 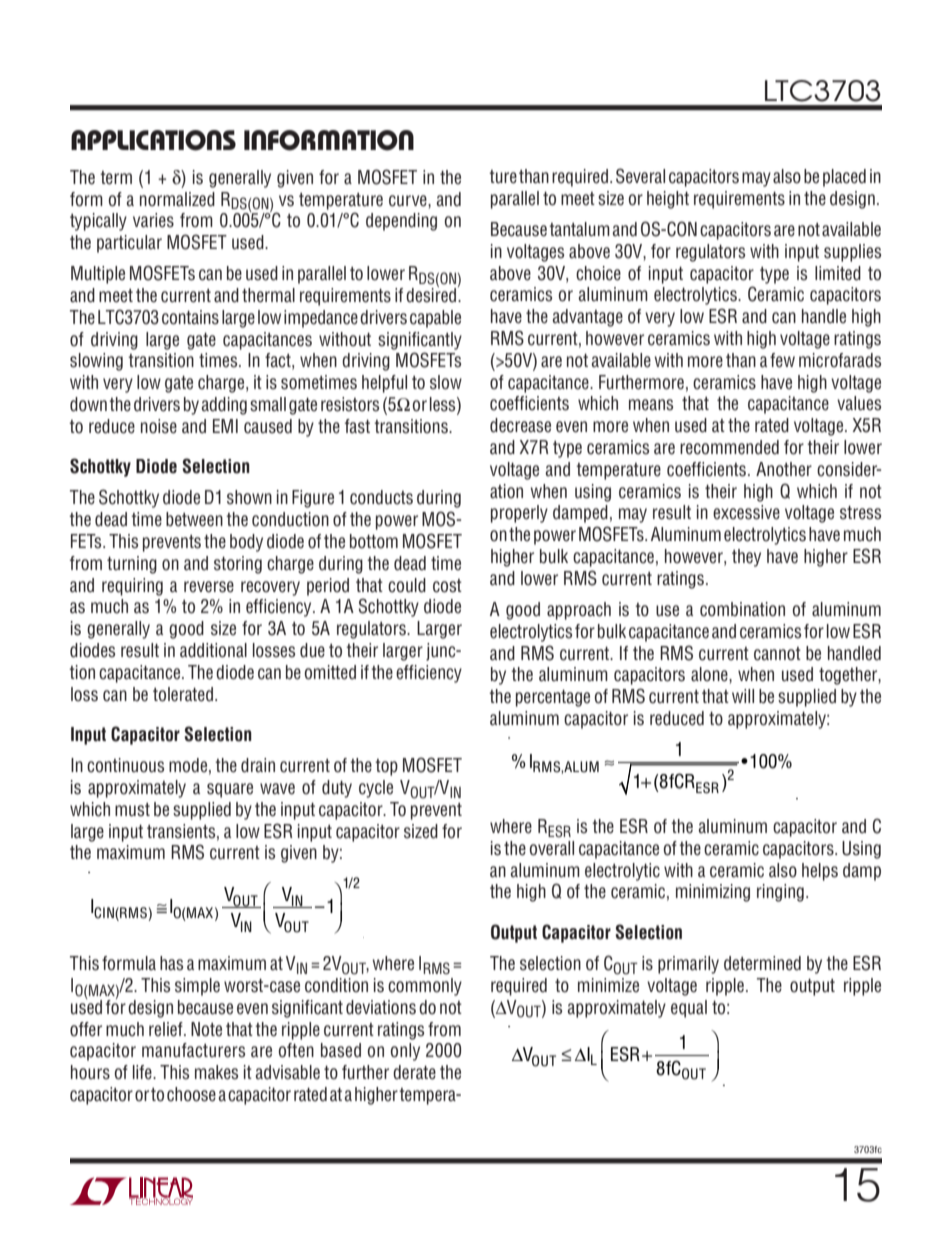 I want to click on top, so click(x=386, y=767).
